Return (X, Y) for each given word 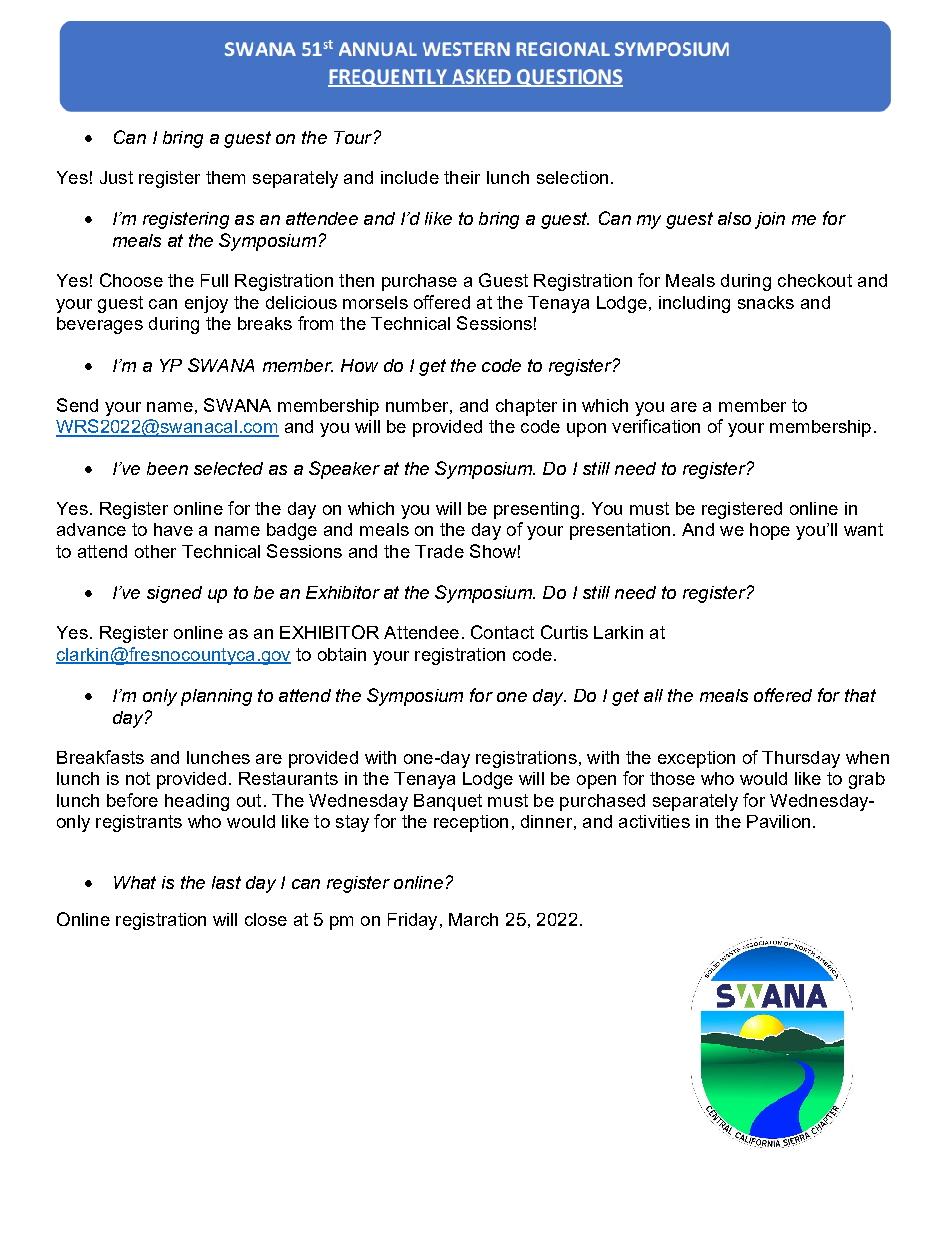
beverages (100, 325)
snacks (766, 302)
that (860, 695)
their (462, 177)
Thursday (801, 759)
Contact (502, 632)
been (167, 468)
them (225, 177)
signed (174, 594)
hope (770, 531)
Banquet (448, 802)
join (770, 220)
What (135, 882)
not (138, 778)
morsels (375, 302)
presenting (536, 510)
